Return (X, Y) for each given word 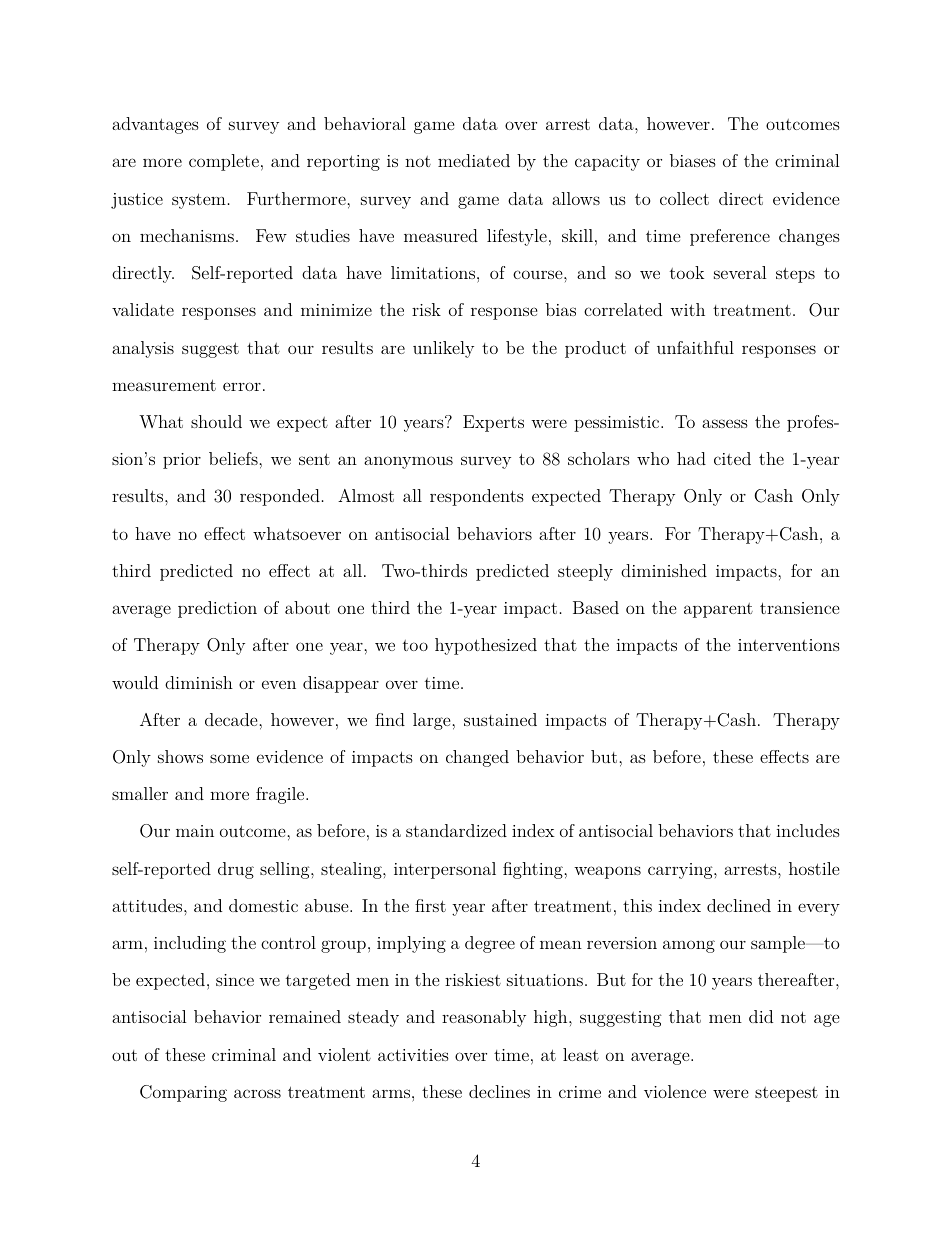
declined (739, 905)
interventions (789, 645)
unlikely (443, 349)
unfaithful (695, 347)
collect (684, 198)
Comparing (183, 1093)
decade (232, 719)
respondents (477, 497)
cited (732, 458)
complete (224, 162)
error (242, 386)
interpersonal (445, 870)
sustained (500, 719)
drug (236, 870)
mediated (474, 160)
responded (280, 497)
